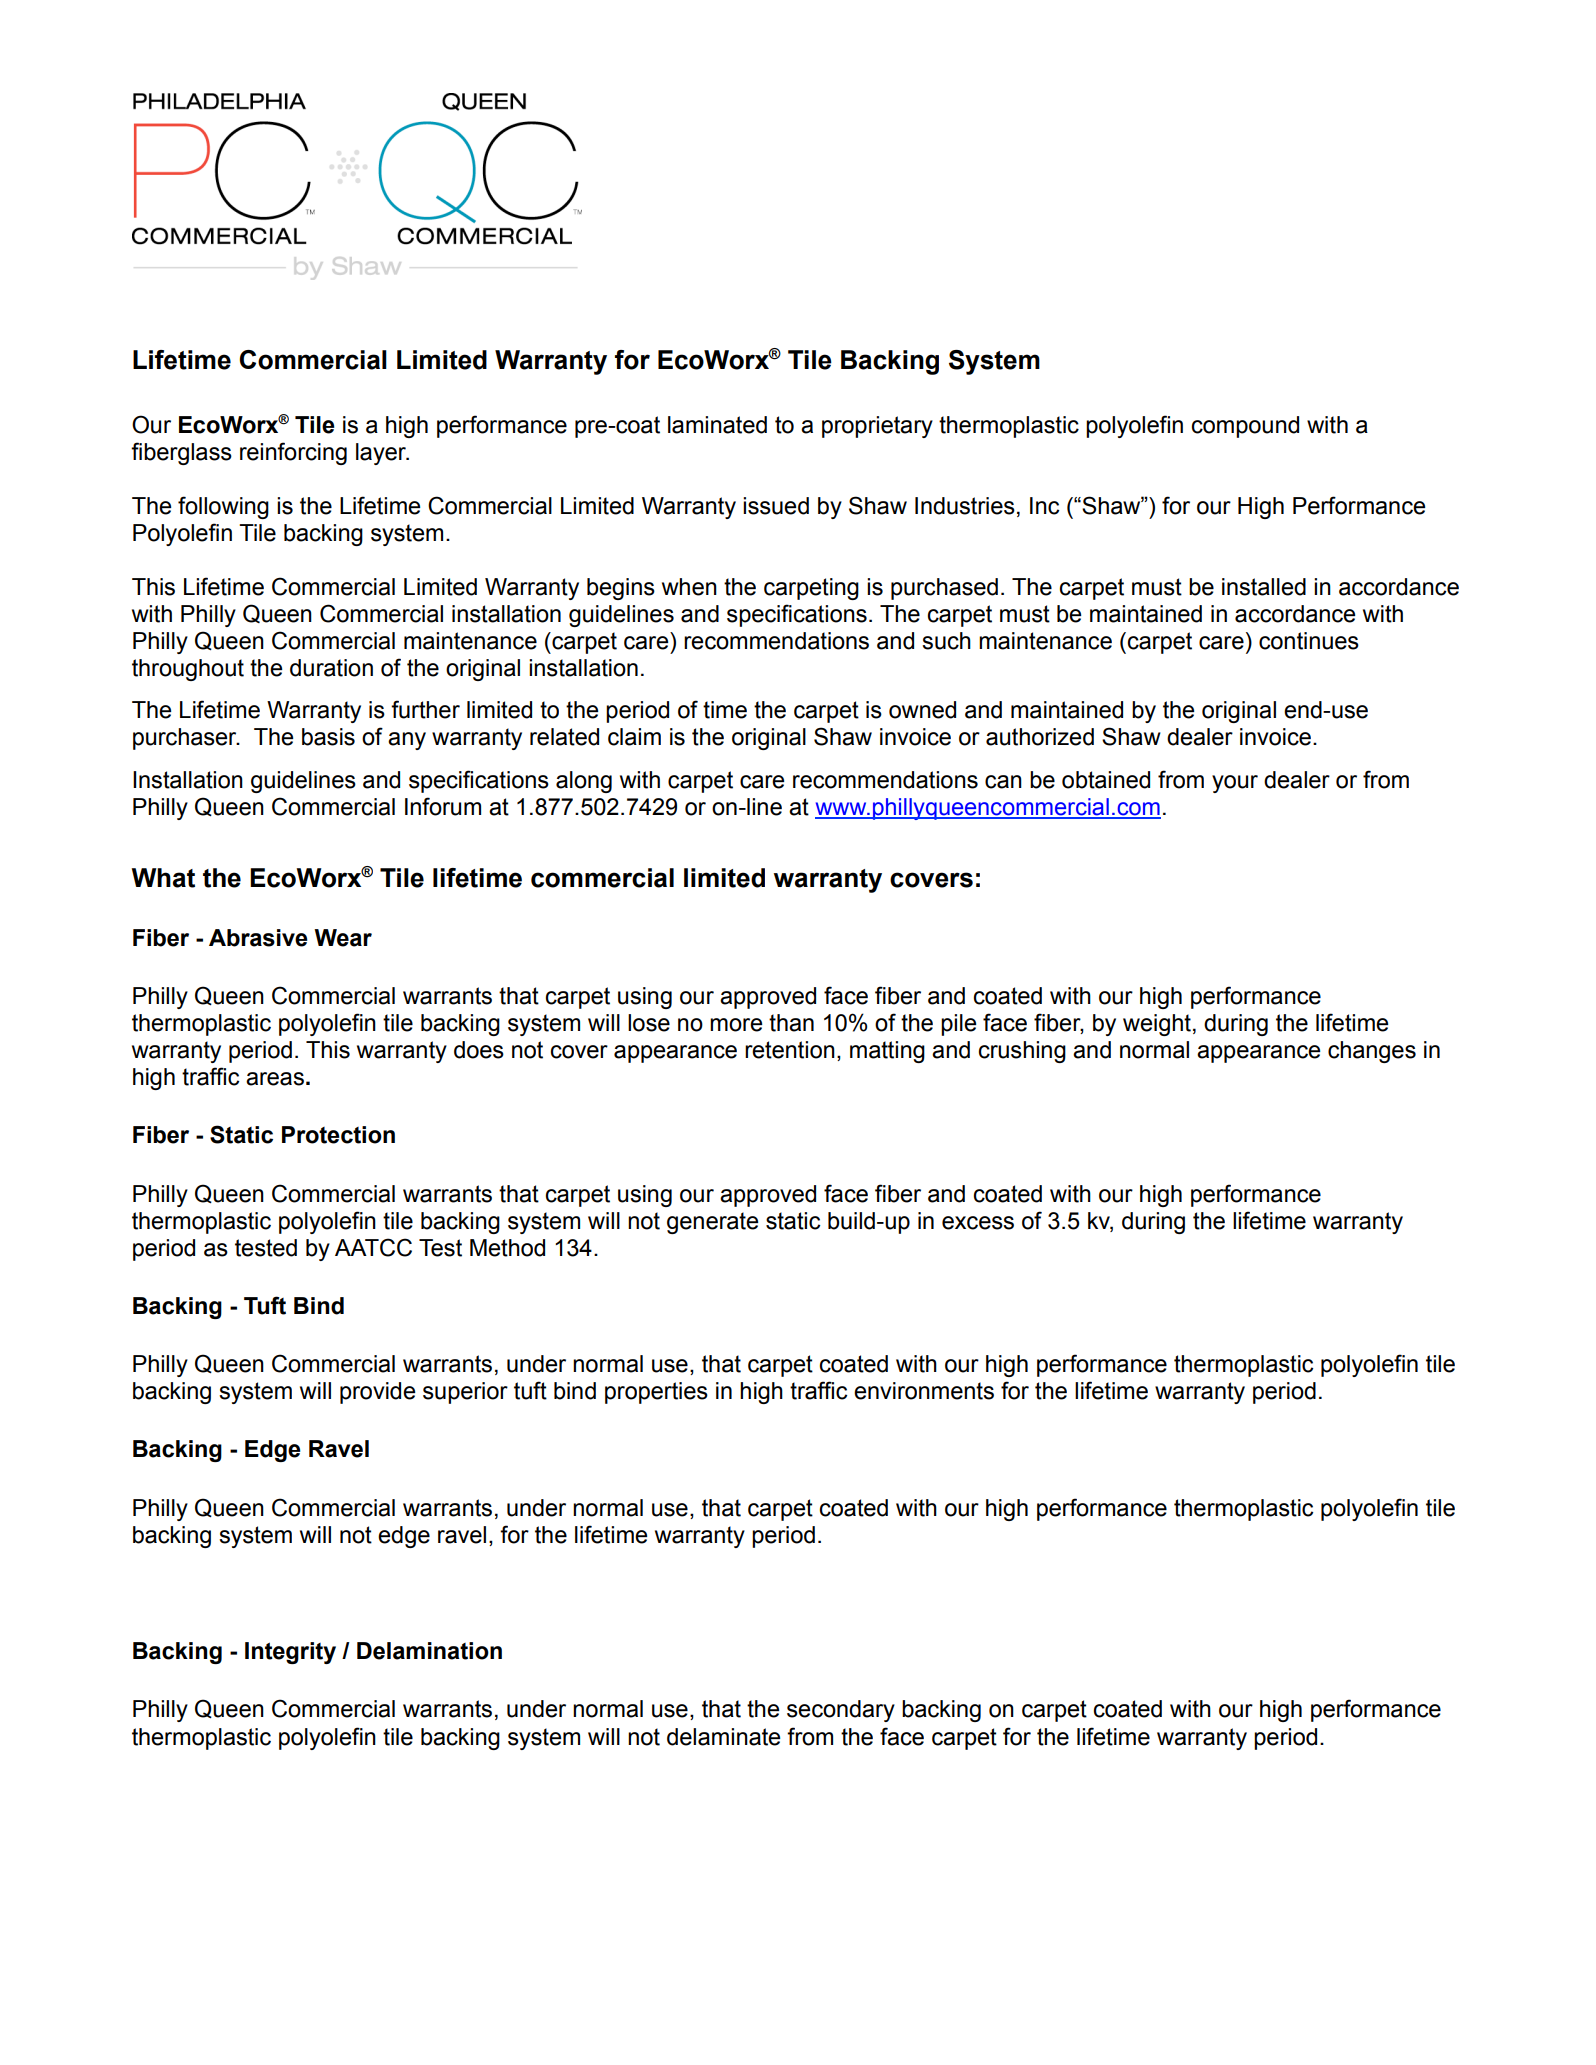 Image resolution: width=1596 pixels, height=2065 pixels. What do you see at coordinates (343, 938) in the page?
I see `Wear` at bounding box center [343, 938].
